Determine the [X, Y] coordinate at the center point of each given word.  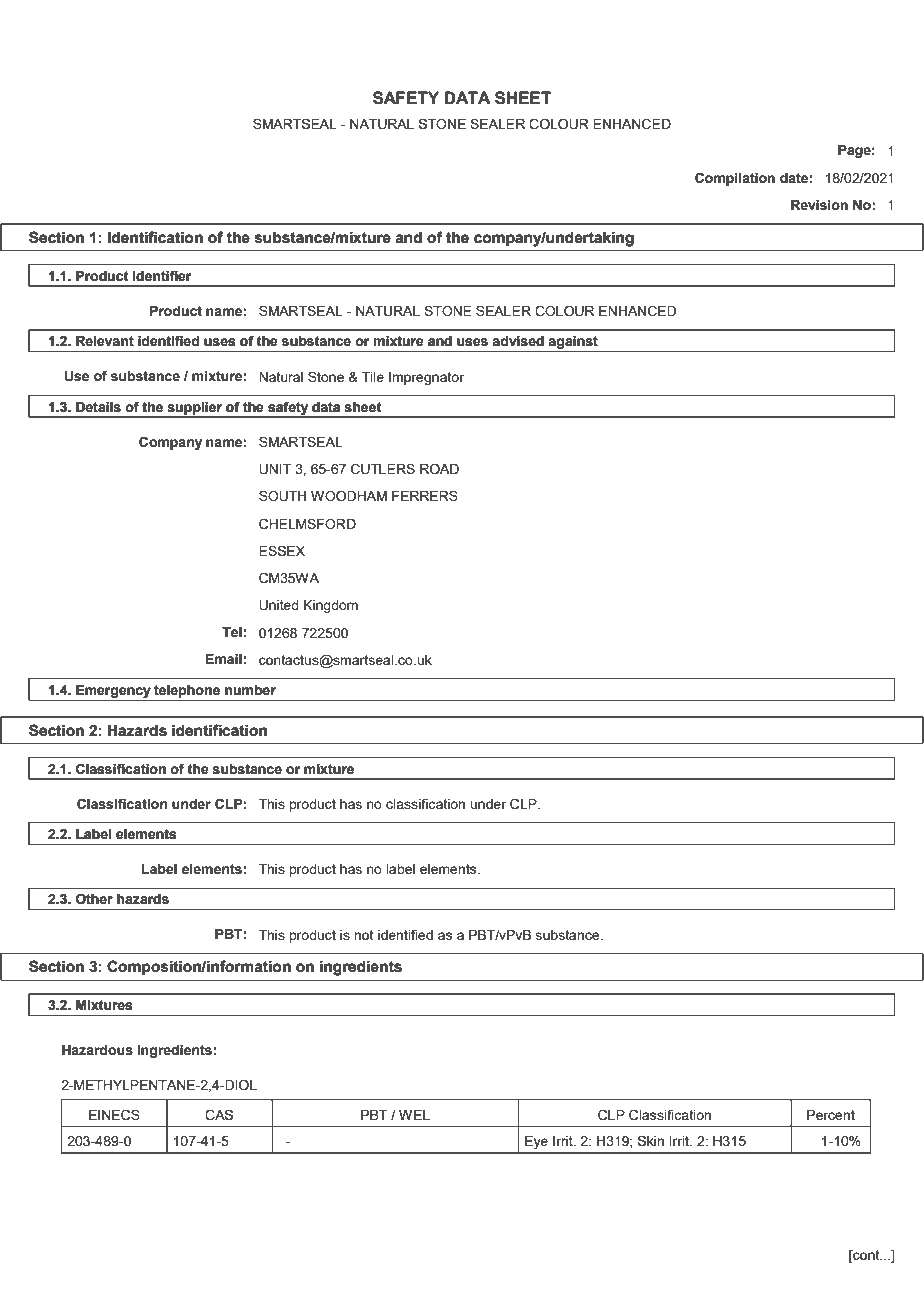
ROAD [439, 469]
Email [224, 659]
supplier [195, 409]
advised [518, 341]
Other [94, 899]
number [250, 690]
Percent [831, 1115]
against [573, 344]
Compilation [735, 179]
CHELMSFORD [307, 524]
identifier [162, 276]
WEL [414, 1115]
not [363, 935]
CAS [219, 1115]
